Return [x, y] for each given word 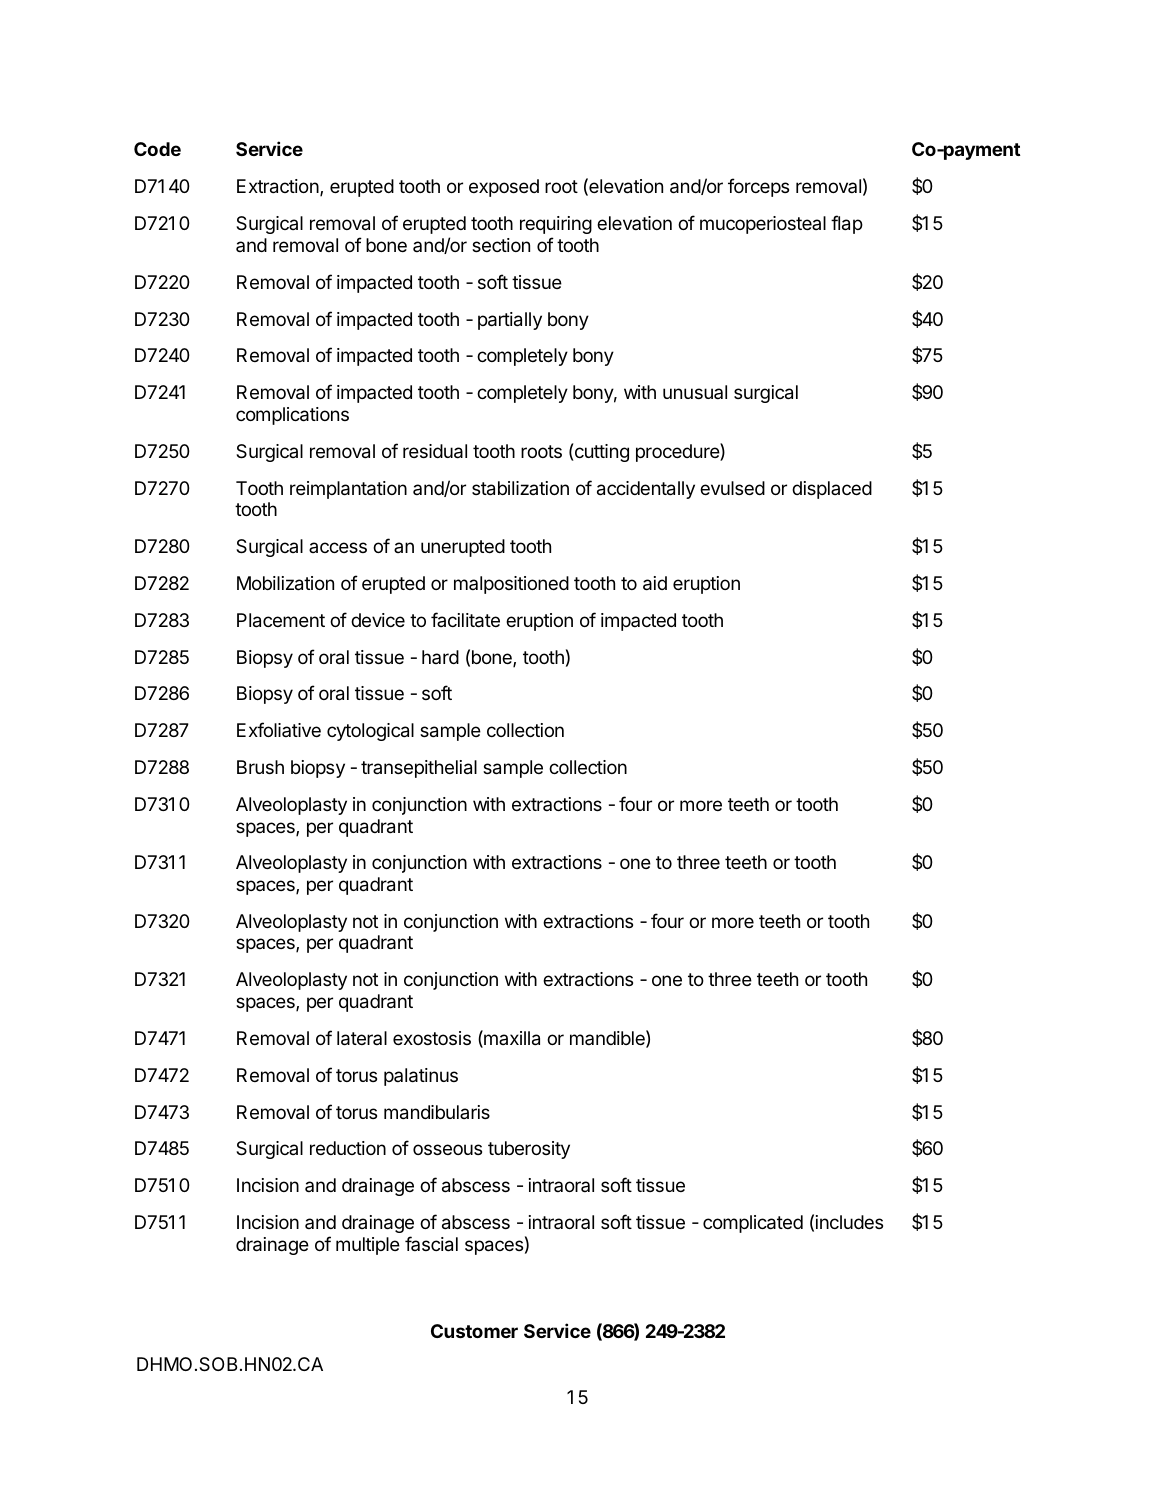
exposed [504, 188]
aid [655, 583]
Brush [260, 767]
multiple [368, 1246]
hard [440, 657]
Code [157, 149]
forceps [758, 187]
